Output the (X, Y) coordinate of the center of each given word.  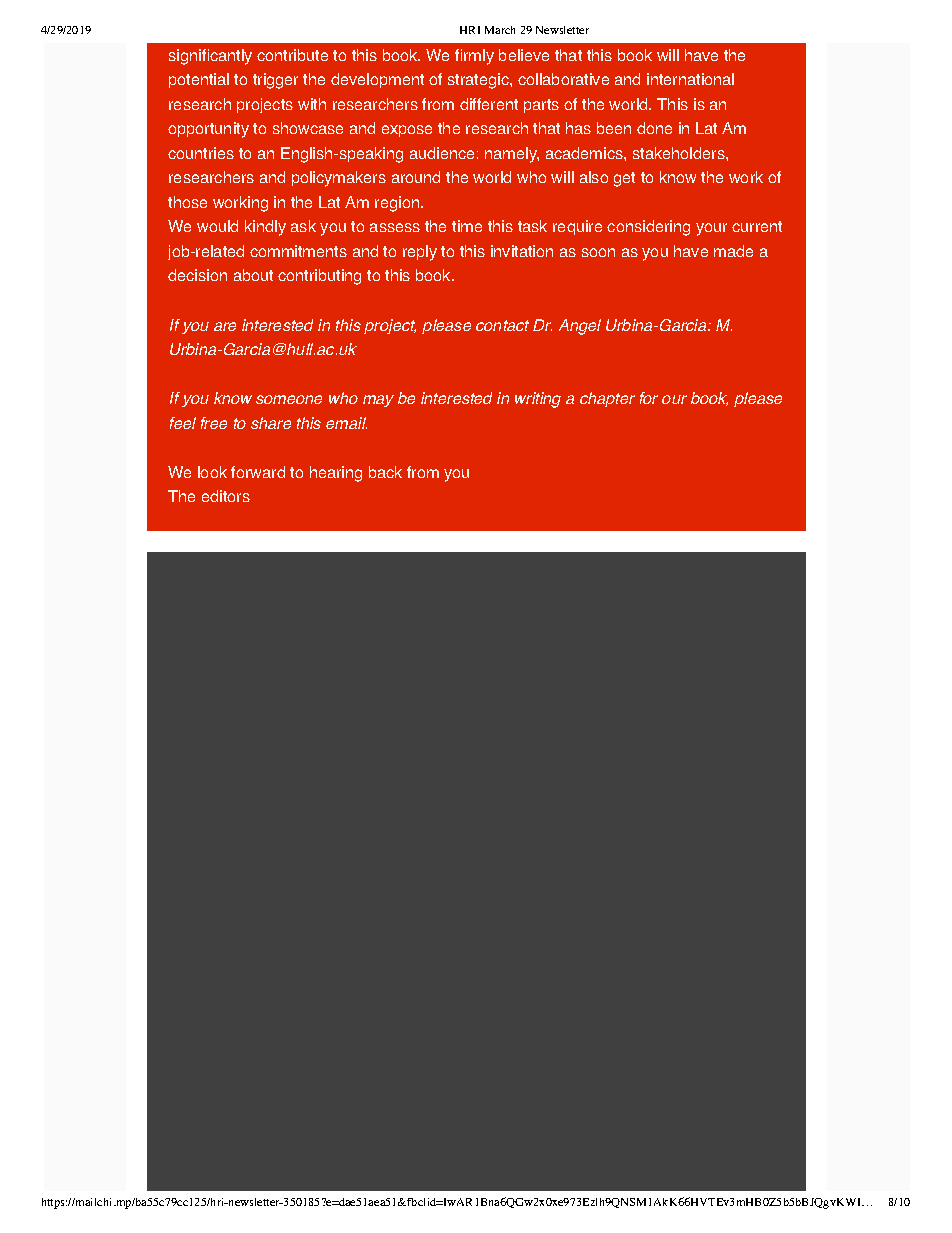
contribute (292, 55)
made (733, 251)
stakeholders (680, 153)
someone (289, 399)
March (500, 30)
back (385, 472)
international (690, 79)
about (253, 275)
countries (201, 153)
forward (258, 472)
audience (442, 153)
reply (420, 253)
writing (538, 400)
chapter (607, 399)
